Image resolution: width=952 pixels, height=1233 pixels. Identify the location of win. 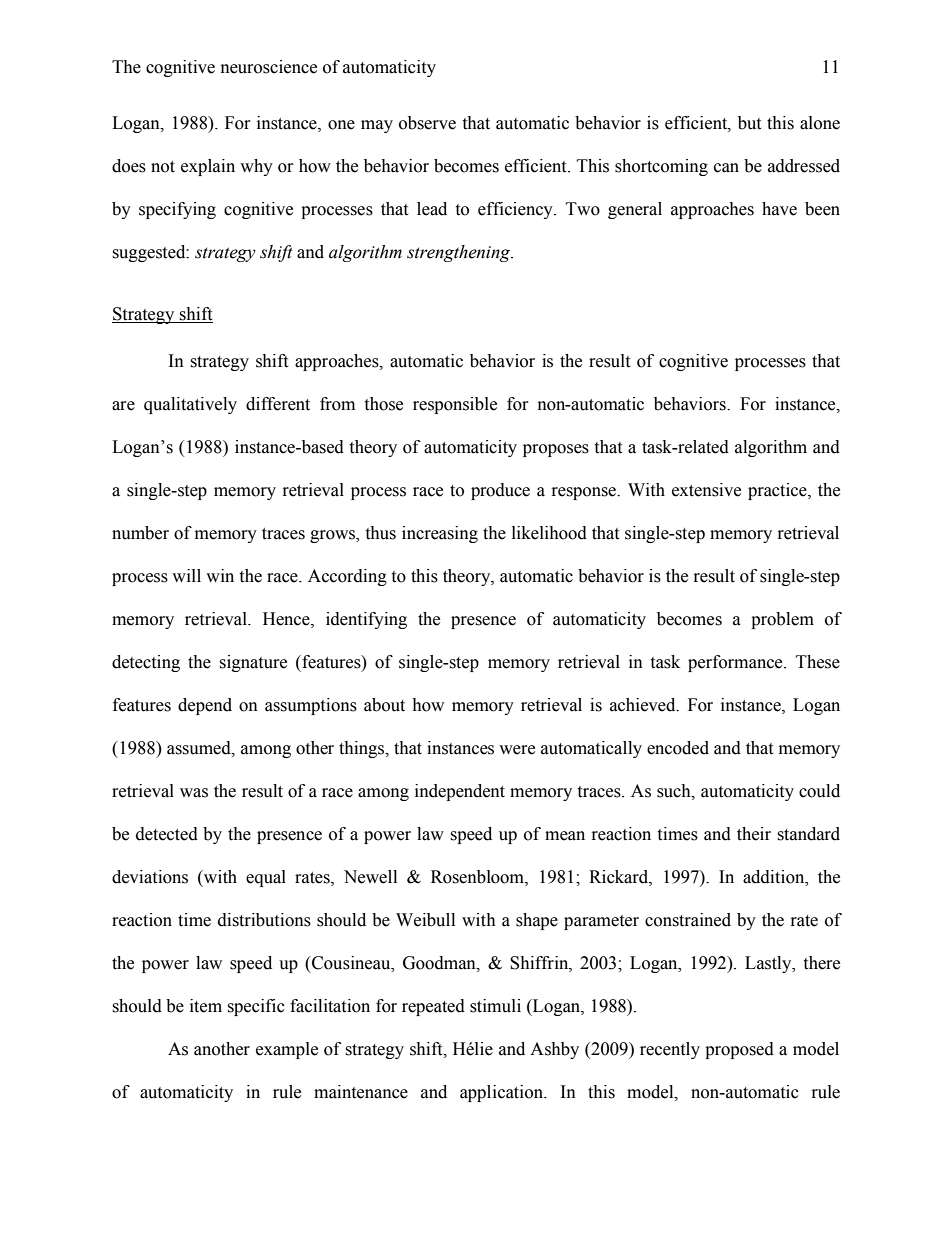
(220, 575).
